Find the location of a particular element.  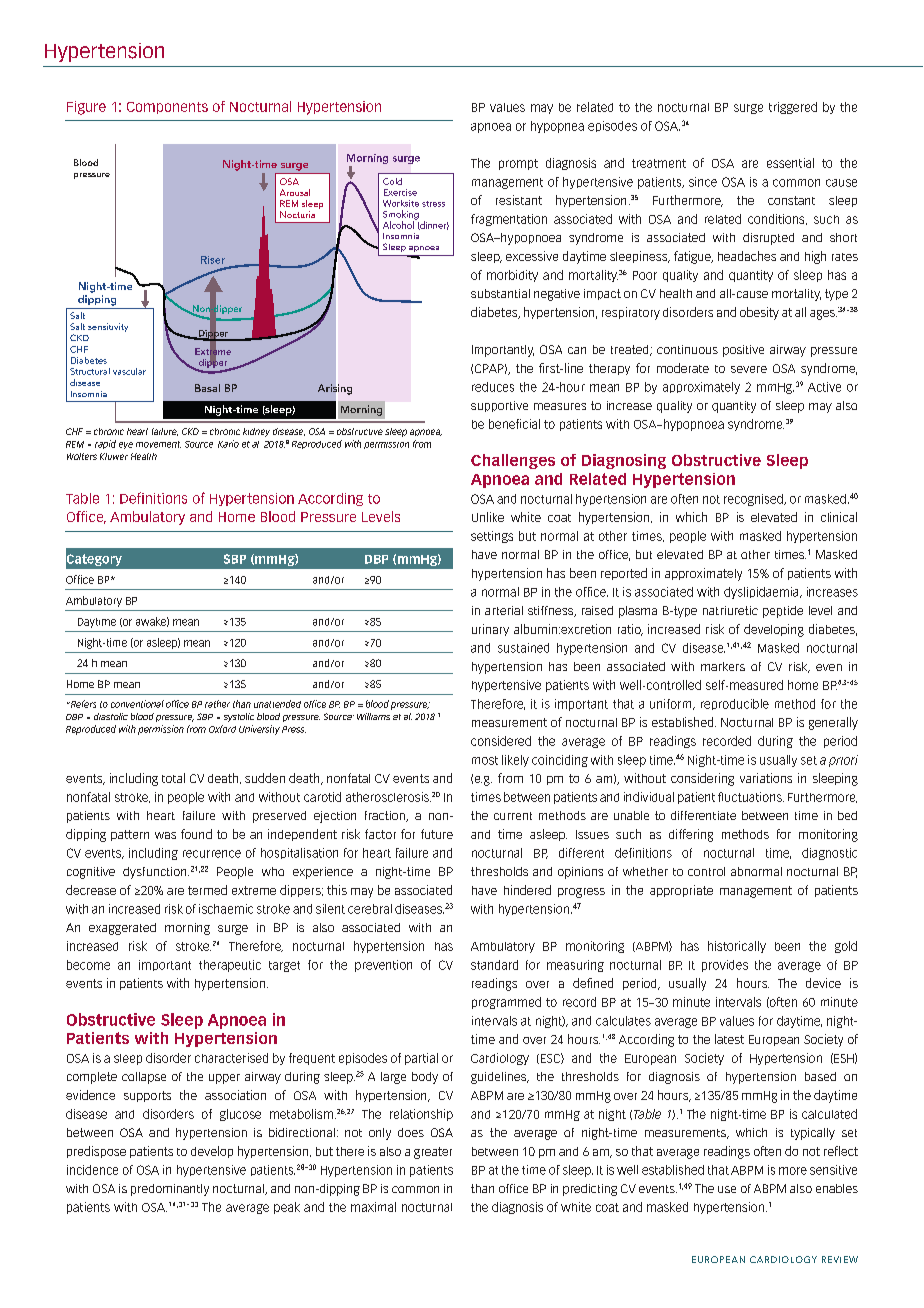

Basal is located at coordinates (207, 388).
